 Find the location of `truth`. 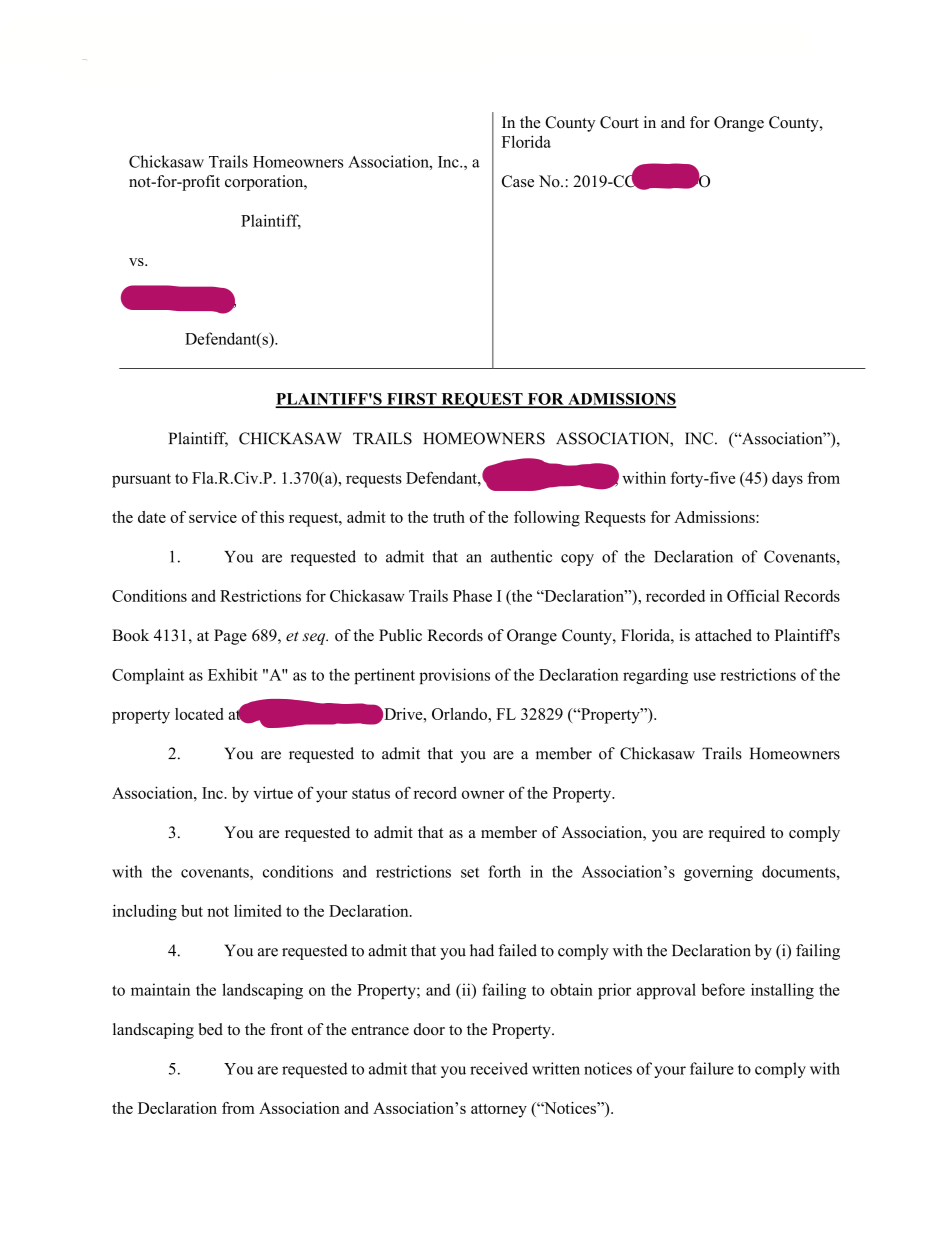

truth is located at coordinates (449, 517).
